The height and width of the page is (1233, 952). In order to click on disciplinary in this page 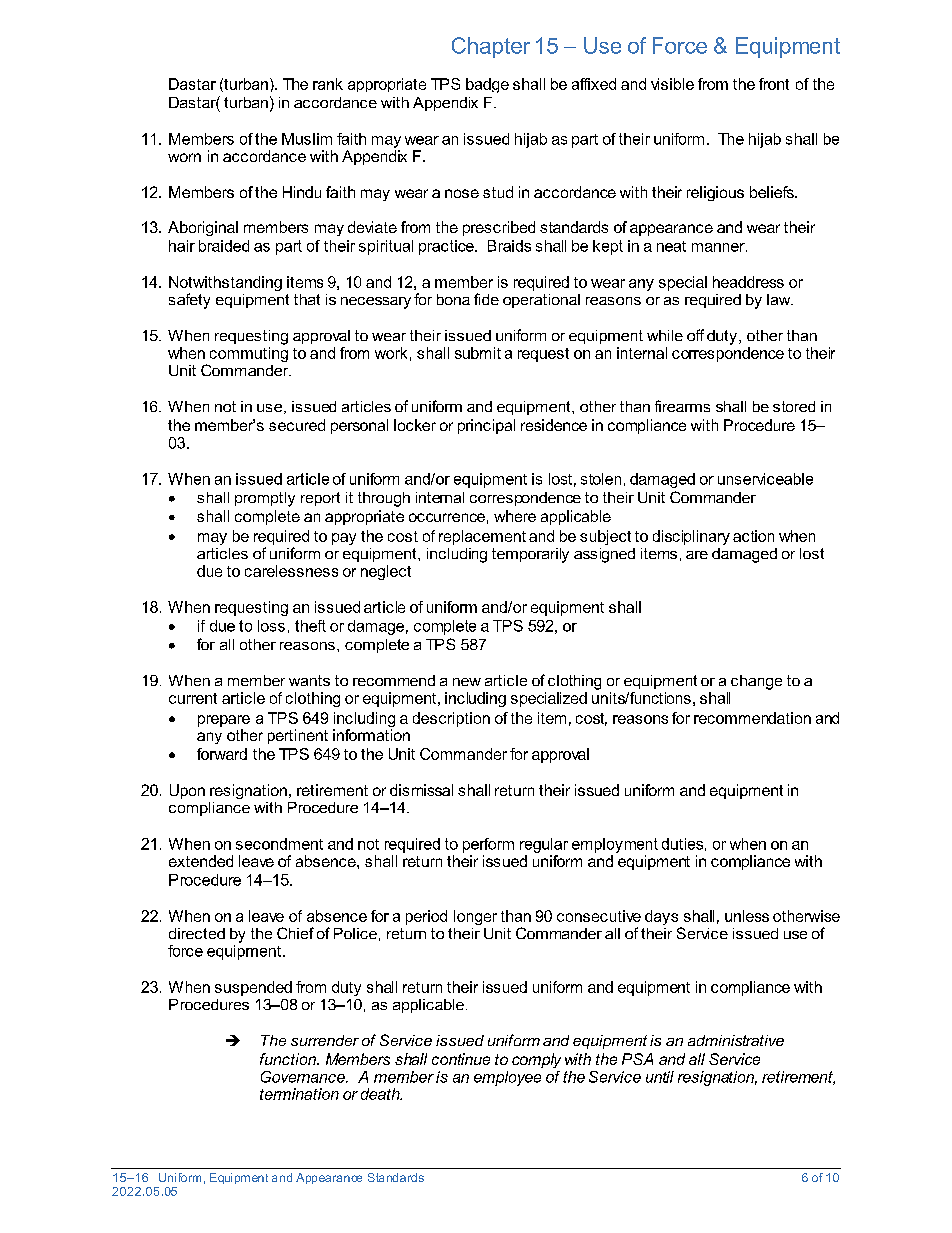, I will do `click(691, 537)`.
